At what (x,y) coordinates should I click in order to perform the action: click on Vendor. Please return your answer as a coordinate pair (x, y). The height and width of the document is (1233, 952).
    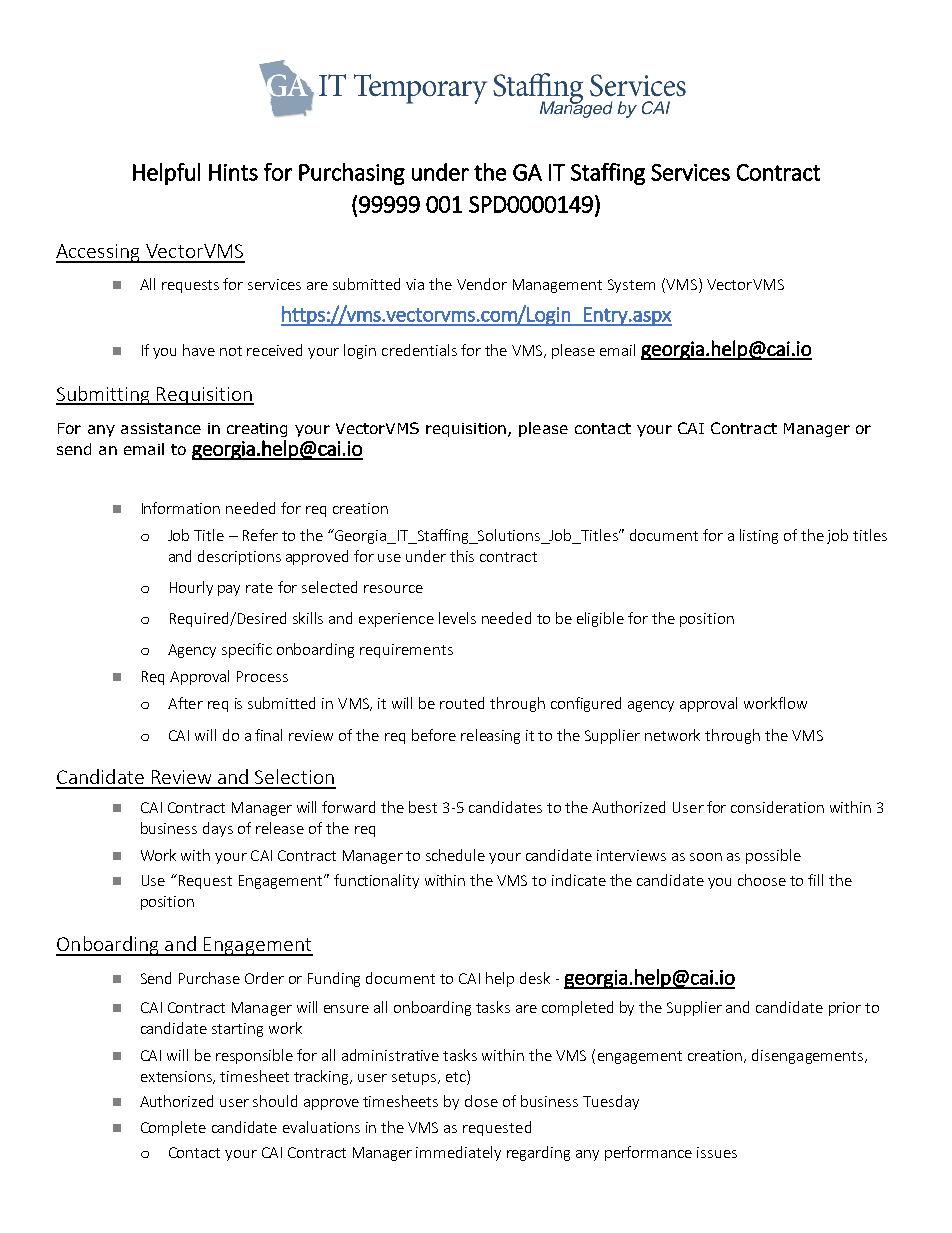
    Looking at the image, I should click on (482, 284).
